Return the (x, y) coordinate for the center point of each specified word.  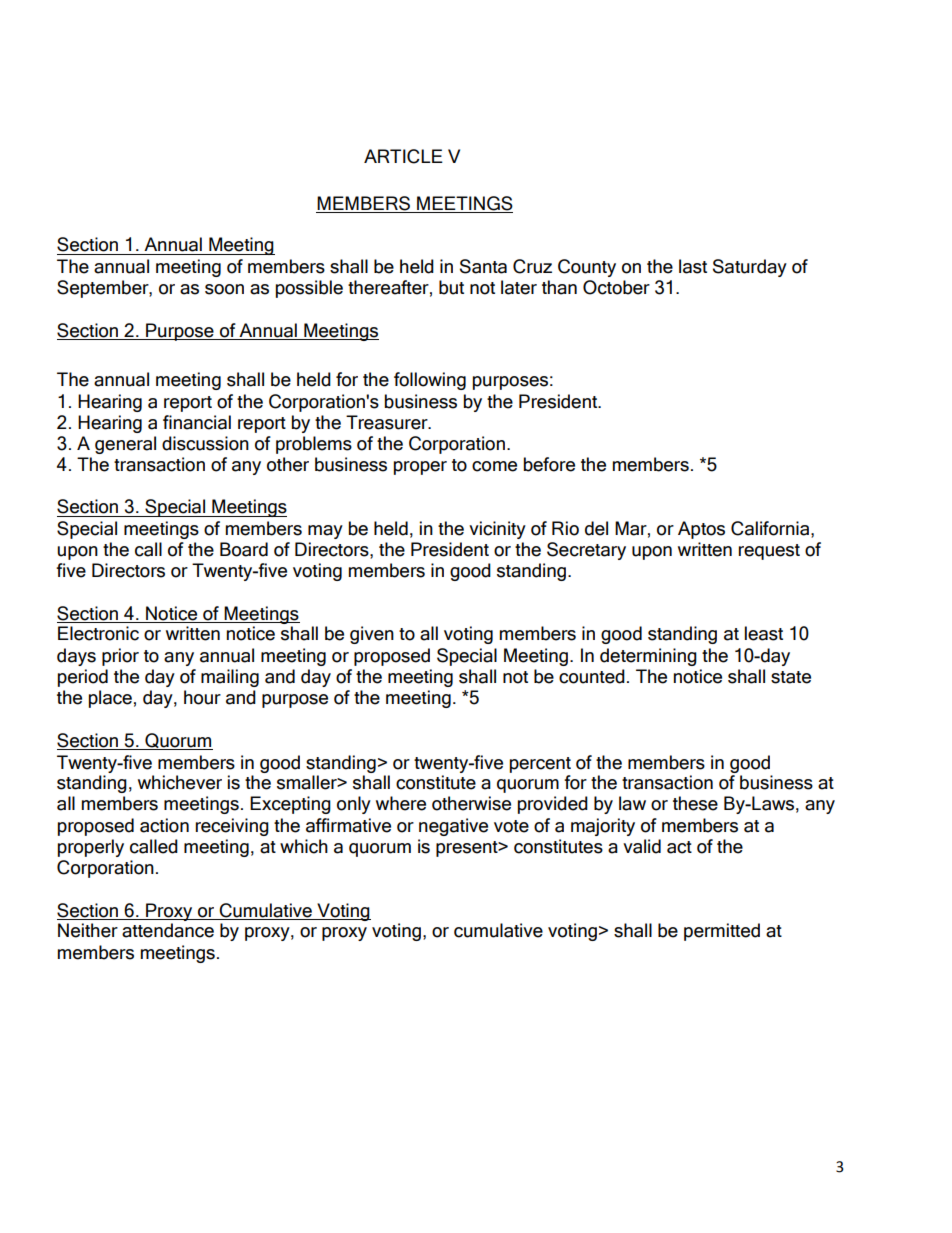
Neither (88, 930)
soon (224, 289)
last (693, 266)
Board (244, 549)
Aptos (701, 530)
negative (453, 827)
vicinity (497, 530)
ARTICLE (403, 156)
